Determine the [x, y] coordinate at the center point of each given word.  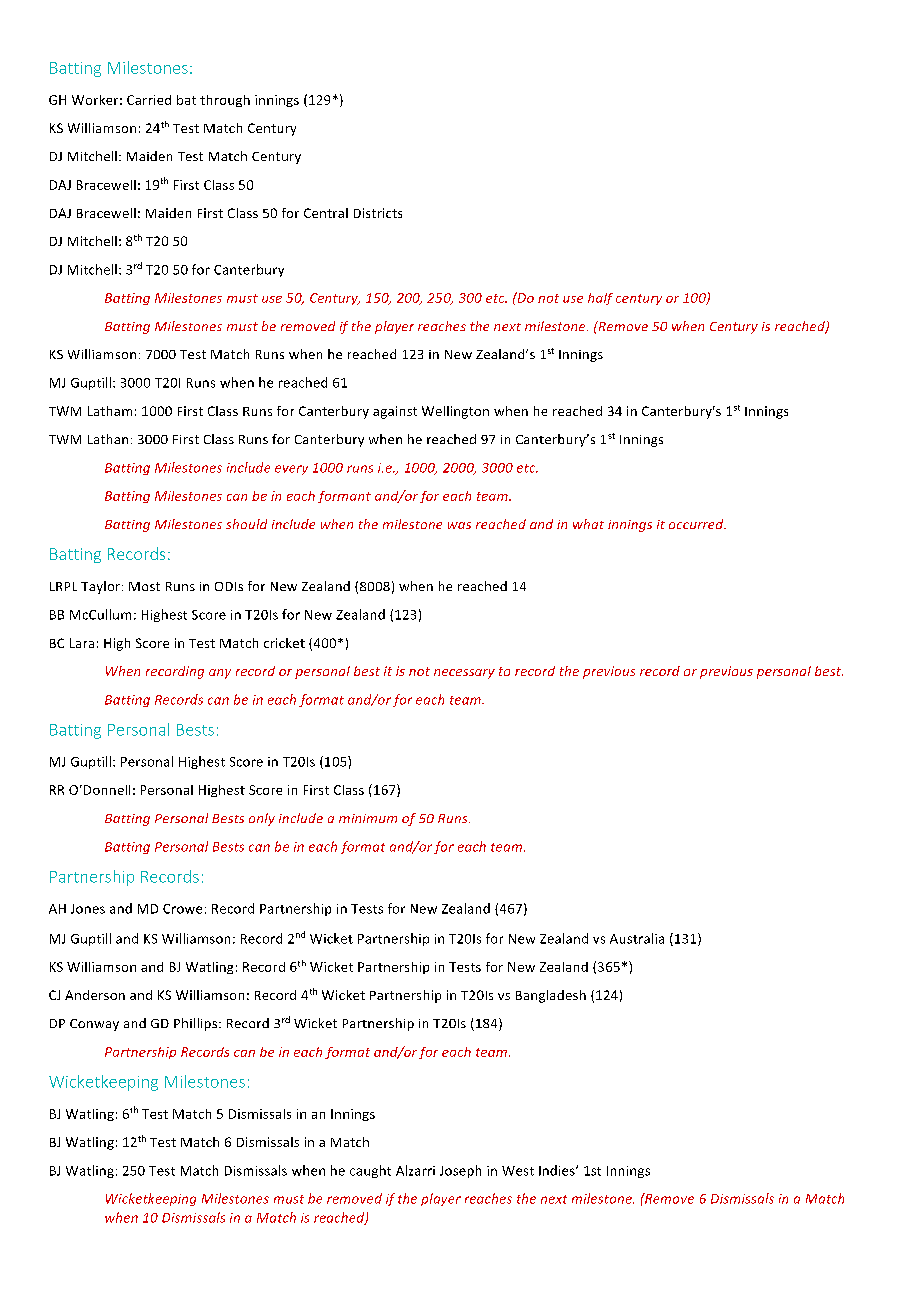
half [600, 299]
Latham [110, 411]
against [395, 412]
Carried [149, 100]
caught [370, 1171]
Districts [378, 213]
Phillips [197, 1024]
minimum [368, 818]
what [588, 524]
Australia [637, 938]
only [262, 819]
